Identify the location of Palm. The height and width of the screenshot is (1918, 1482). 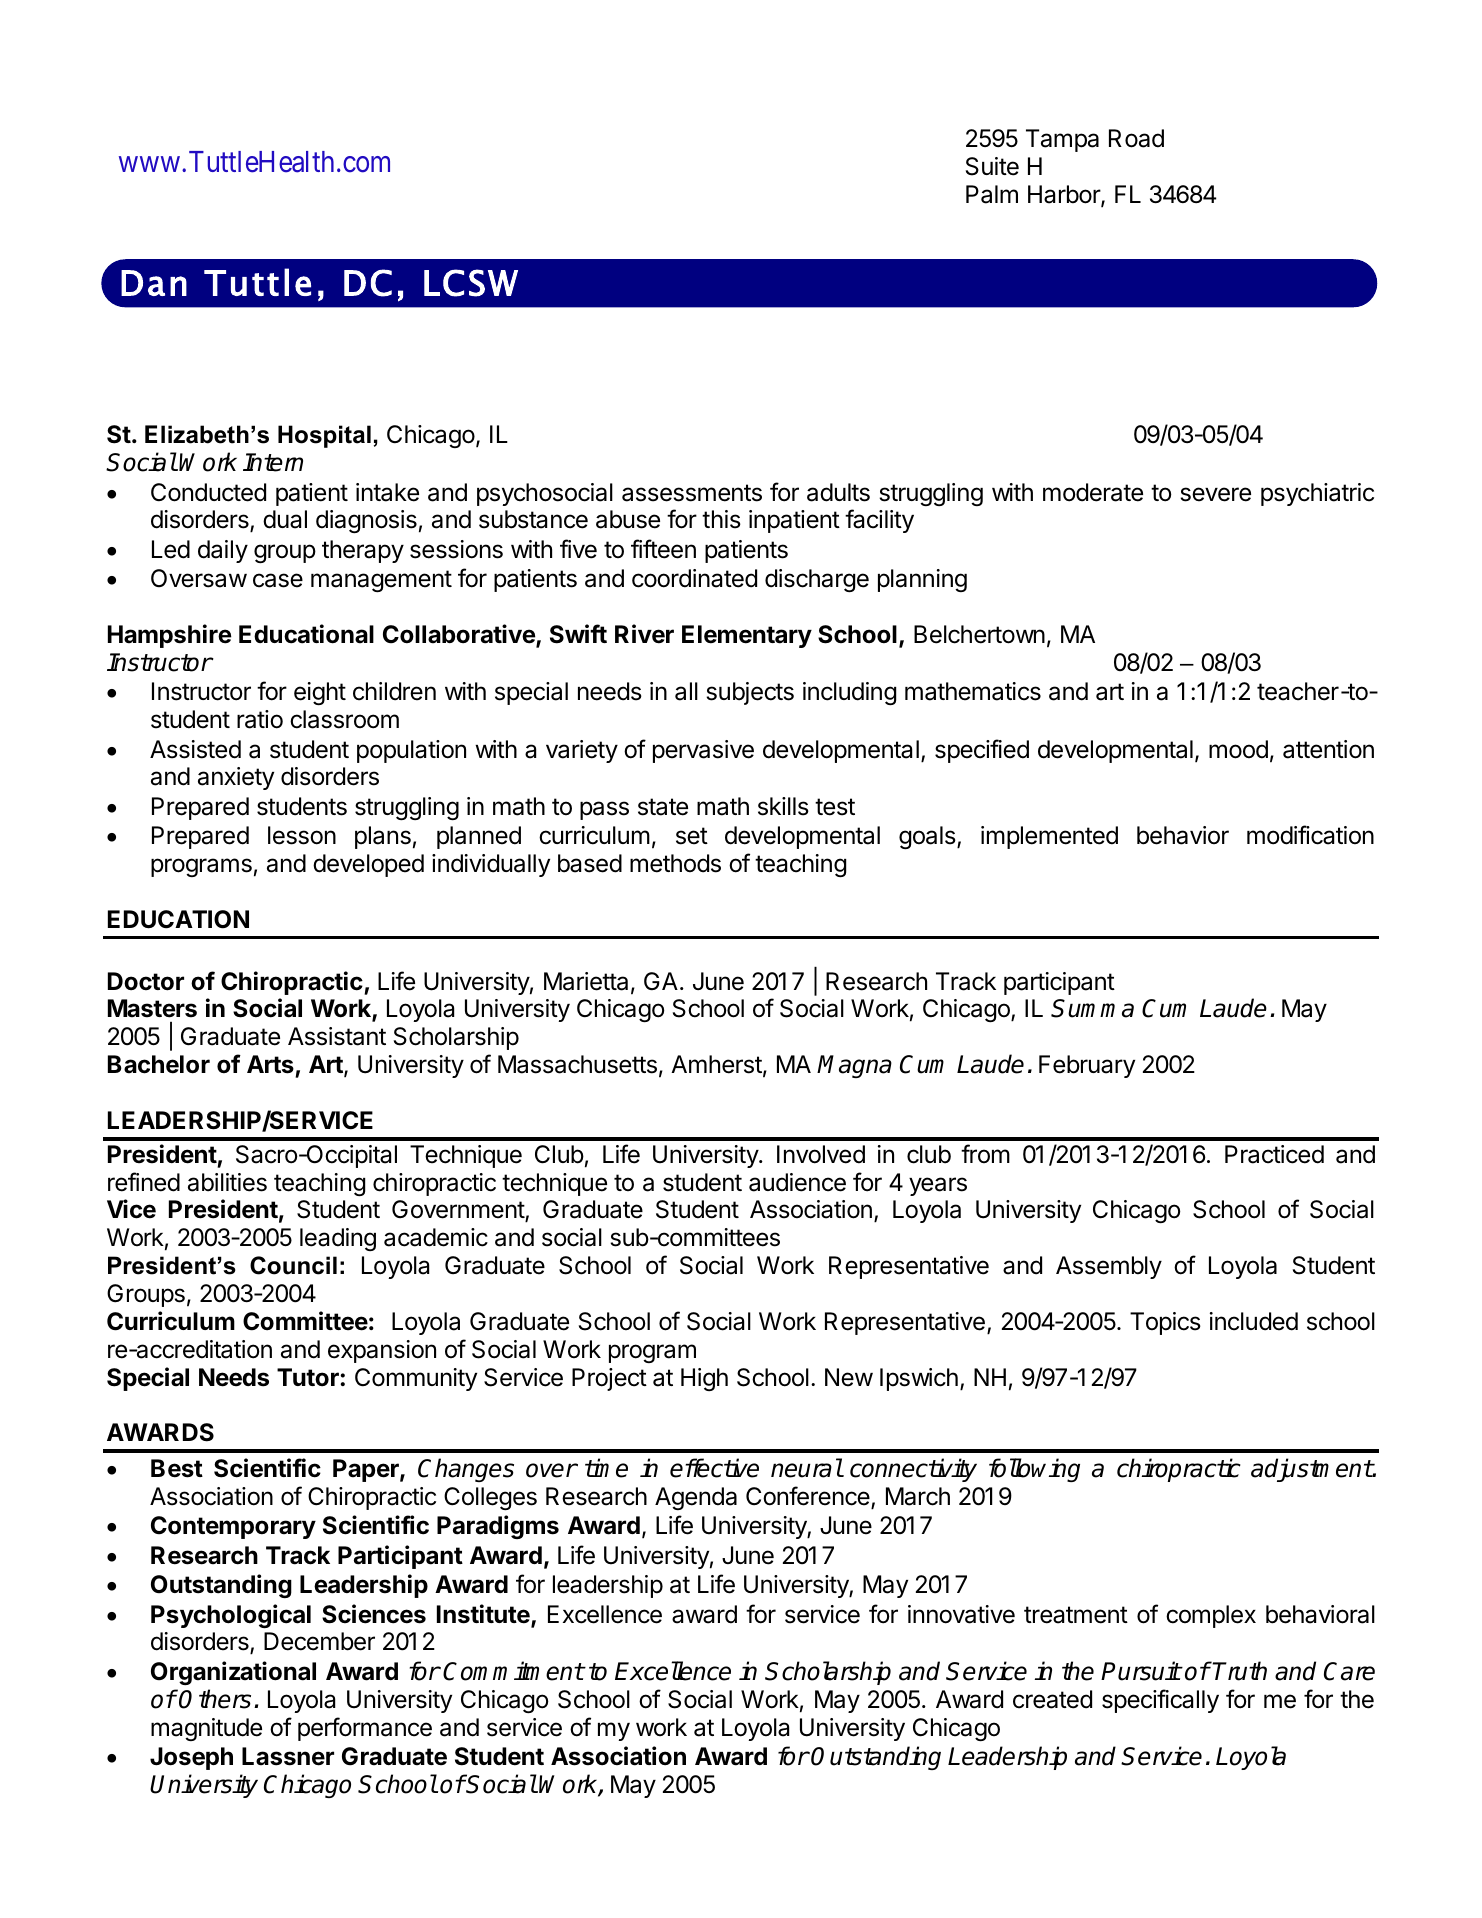
(992, 194).
